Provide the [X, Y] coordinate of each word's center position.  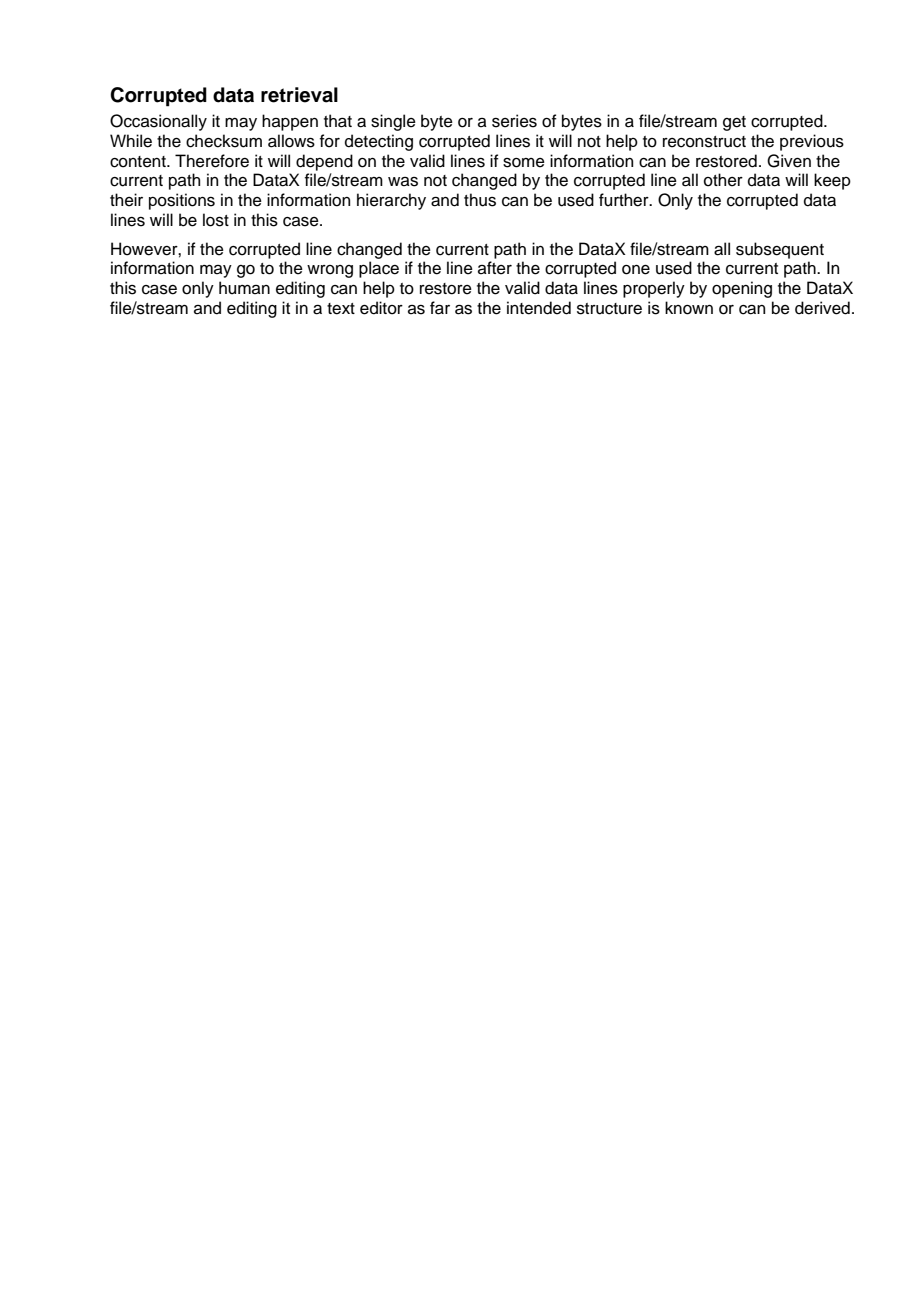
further [625, 200]
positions [182, 201]
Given [789, 161]
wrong [330, 271]
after [495, 268]
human [244, 288]
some [524, 163]
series [514, 121]
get [734, 123]
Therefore [212, 161]
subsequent [780, 250]
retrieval [299, 95]
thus [480, 200]
